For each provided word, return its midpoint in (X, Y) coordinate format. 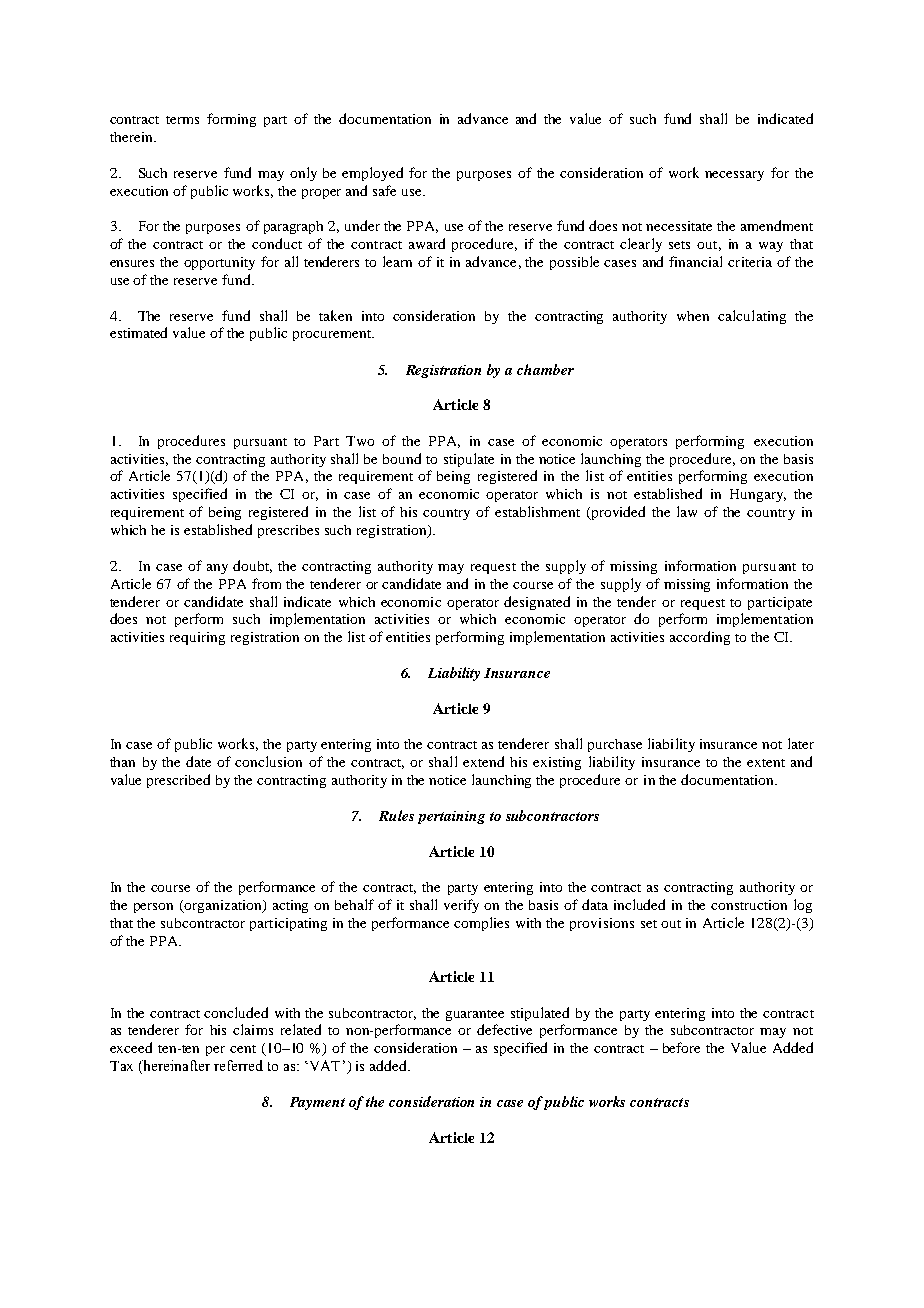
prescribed (178, 781)
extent (766, 763)
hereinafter (175, 1067)
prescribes (288, 531)
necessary (734, 176)
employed (372, 174)
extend (483, 761)
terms (182, 120)
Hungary (758, 495)
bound (402, 458)
